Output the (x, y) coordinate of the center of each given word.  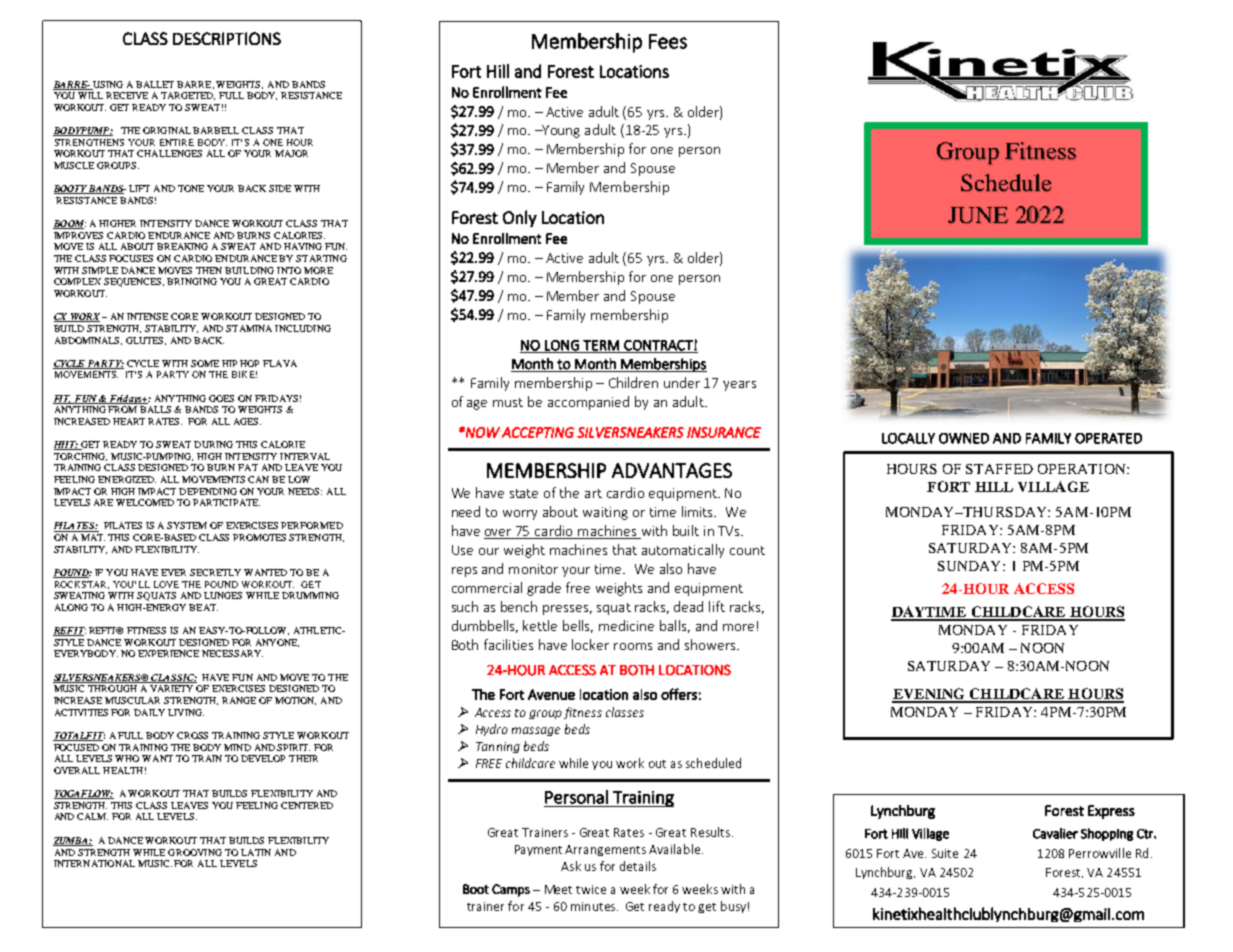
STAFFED (999, 469)
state (524, 493)
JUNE (978, 215)
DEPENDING (208, 491)
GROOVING (195, 852)
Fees (668, 41)
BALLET (155, 84)
